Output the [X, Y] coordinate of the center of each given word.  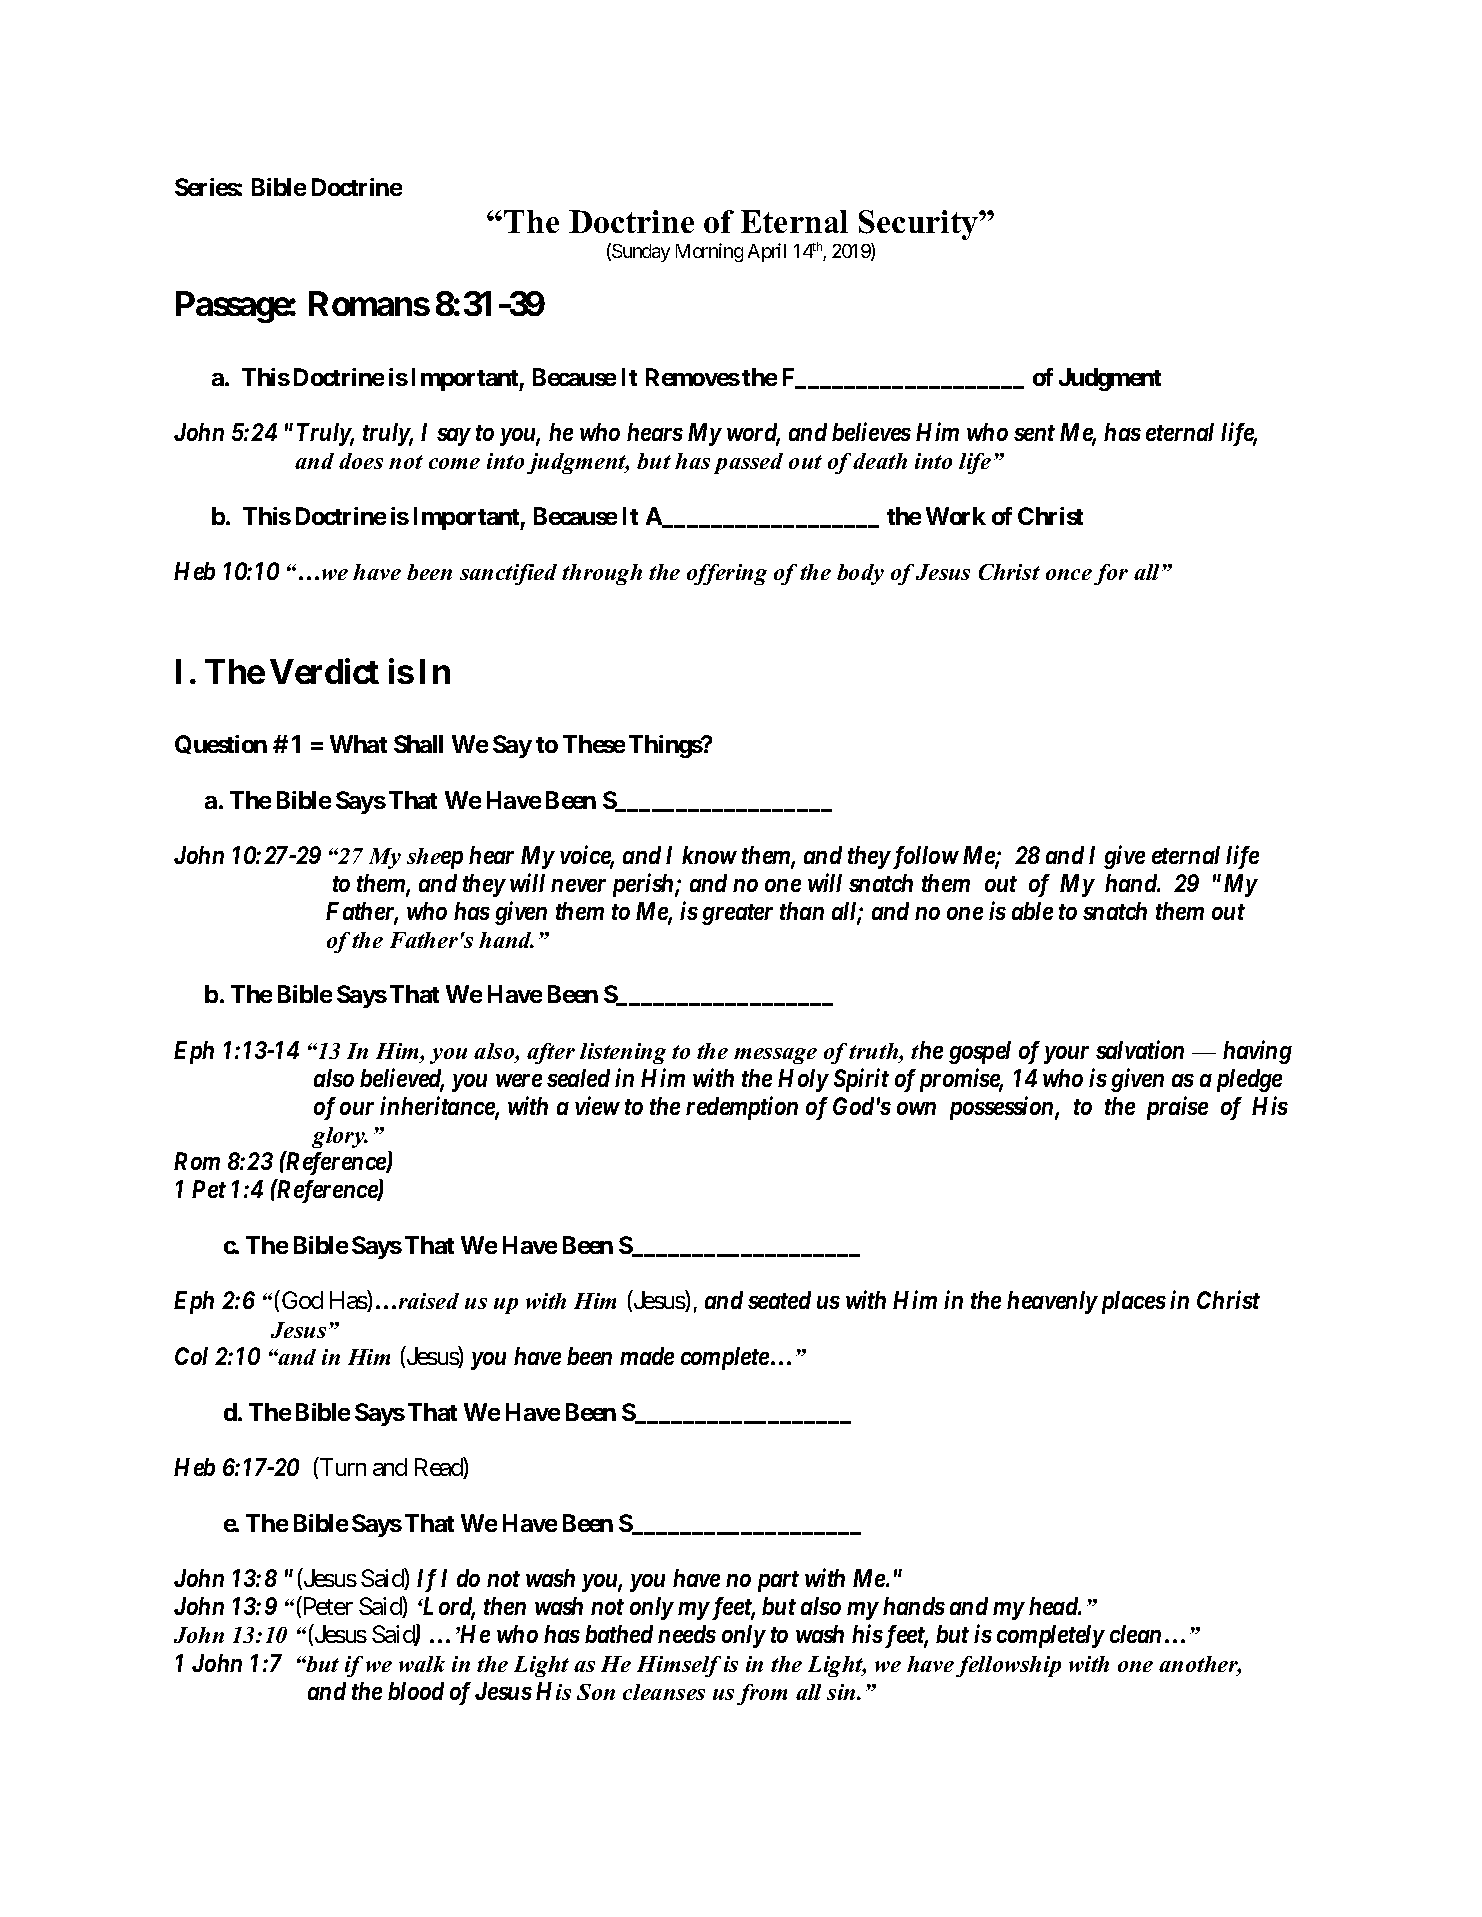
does [361, 461]
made [647, 1356]
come [454, 463]
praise [1177, 1108]
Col [191, 1356]
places [1131, 1302]
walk [422, 1664]
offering [727, 574]
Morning [709, 252]
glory [339, 1137]
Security [919, 225]
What [358, 744]
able [1032, 911]
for [1111, 574]
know [709, 855]
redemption [742, 1108]
